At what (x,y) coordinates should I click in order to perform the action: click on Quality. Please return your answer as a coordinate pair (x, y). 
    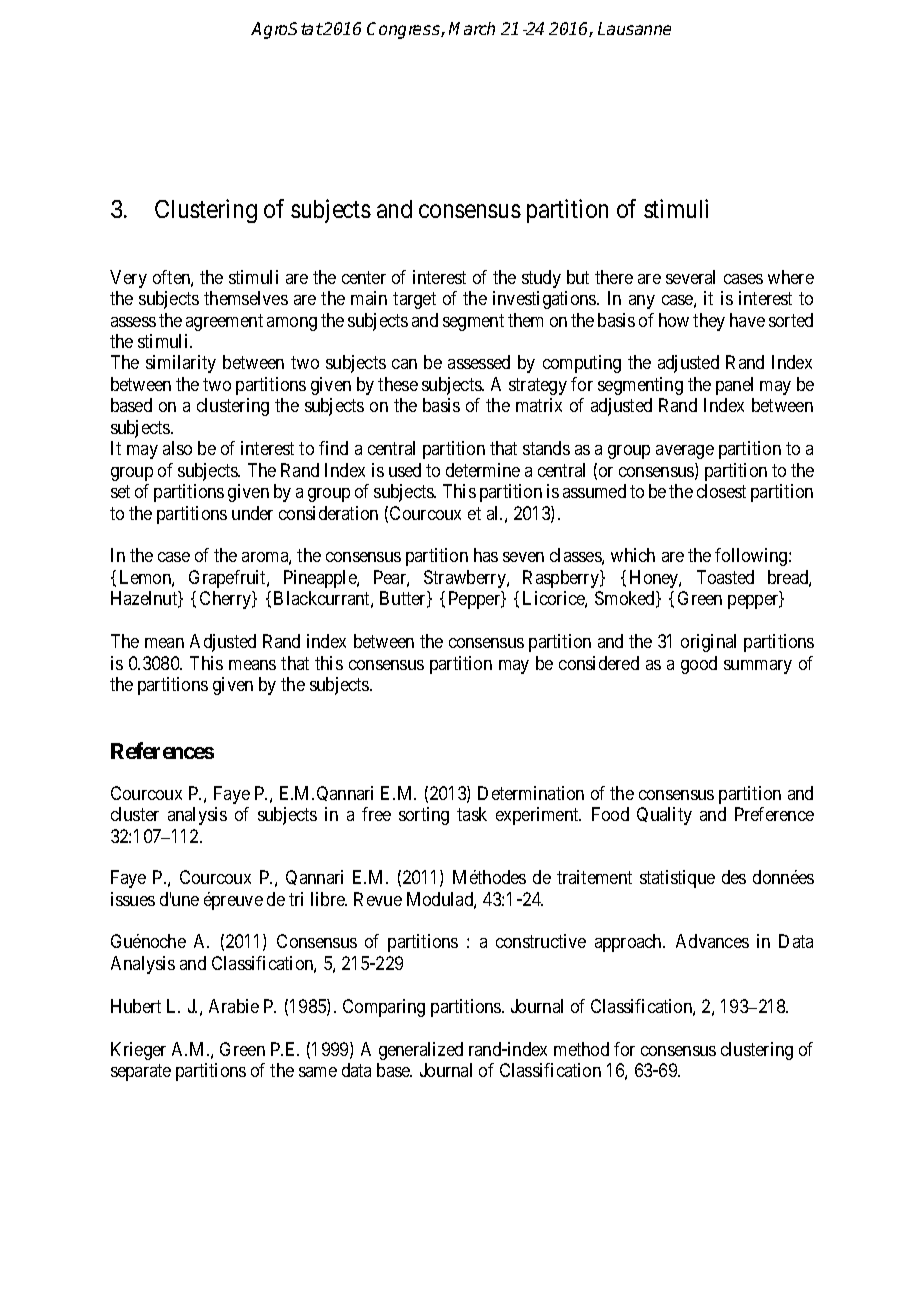
    Looking at the image, I should click on (664, 816).
